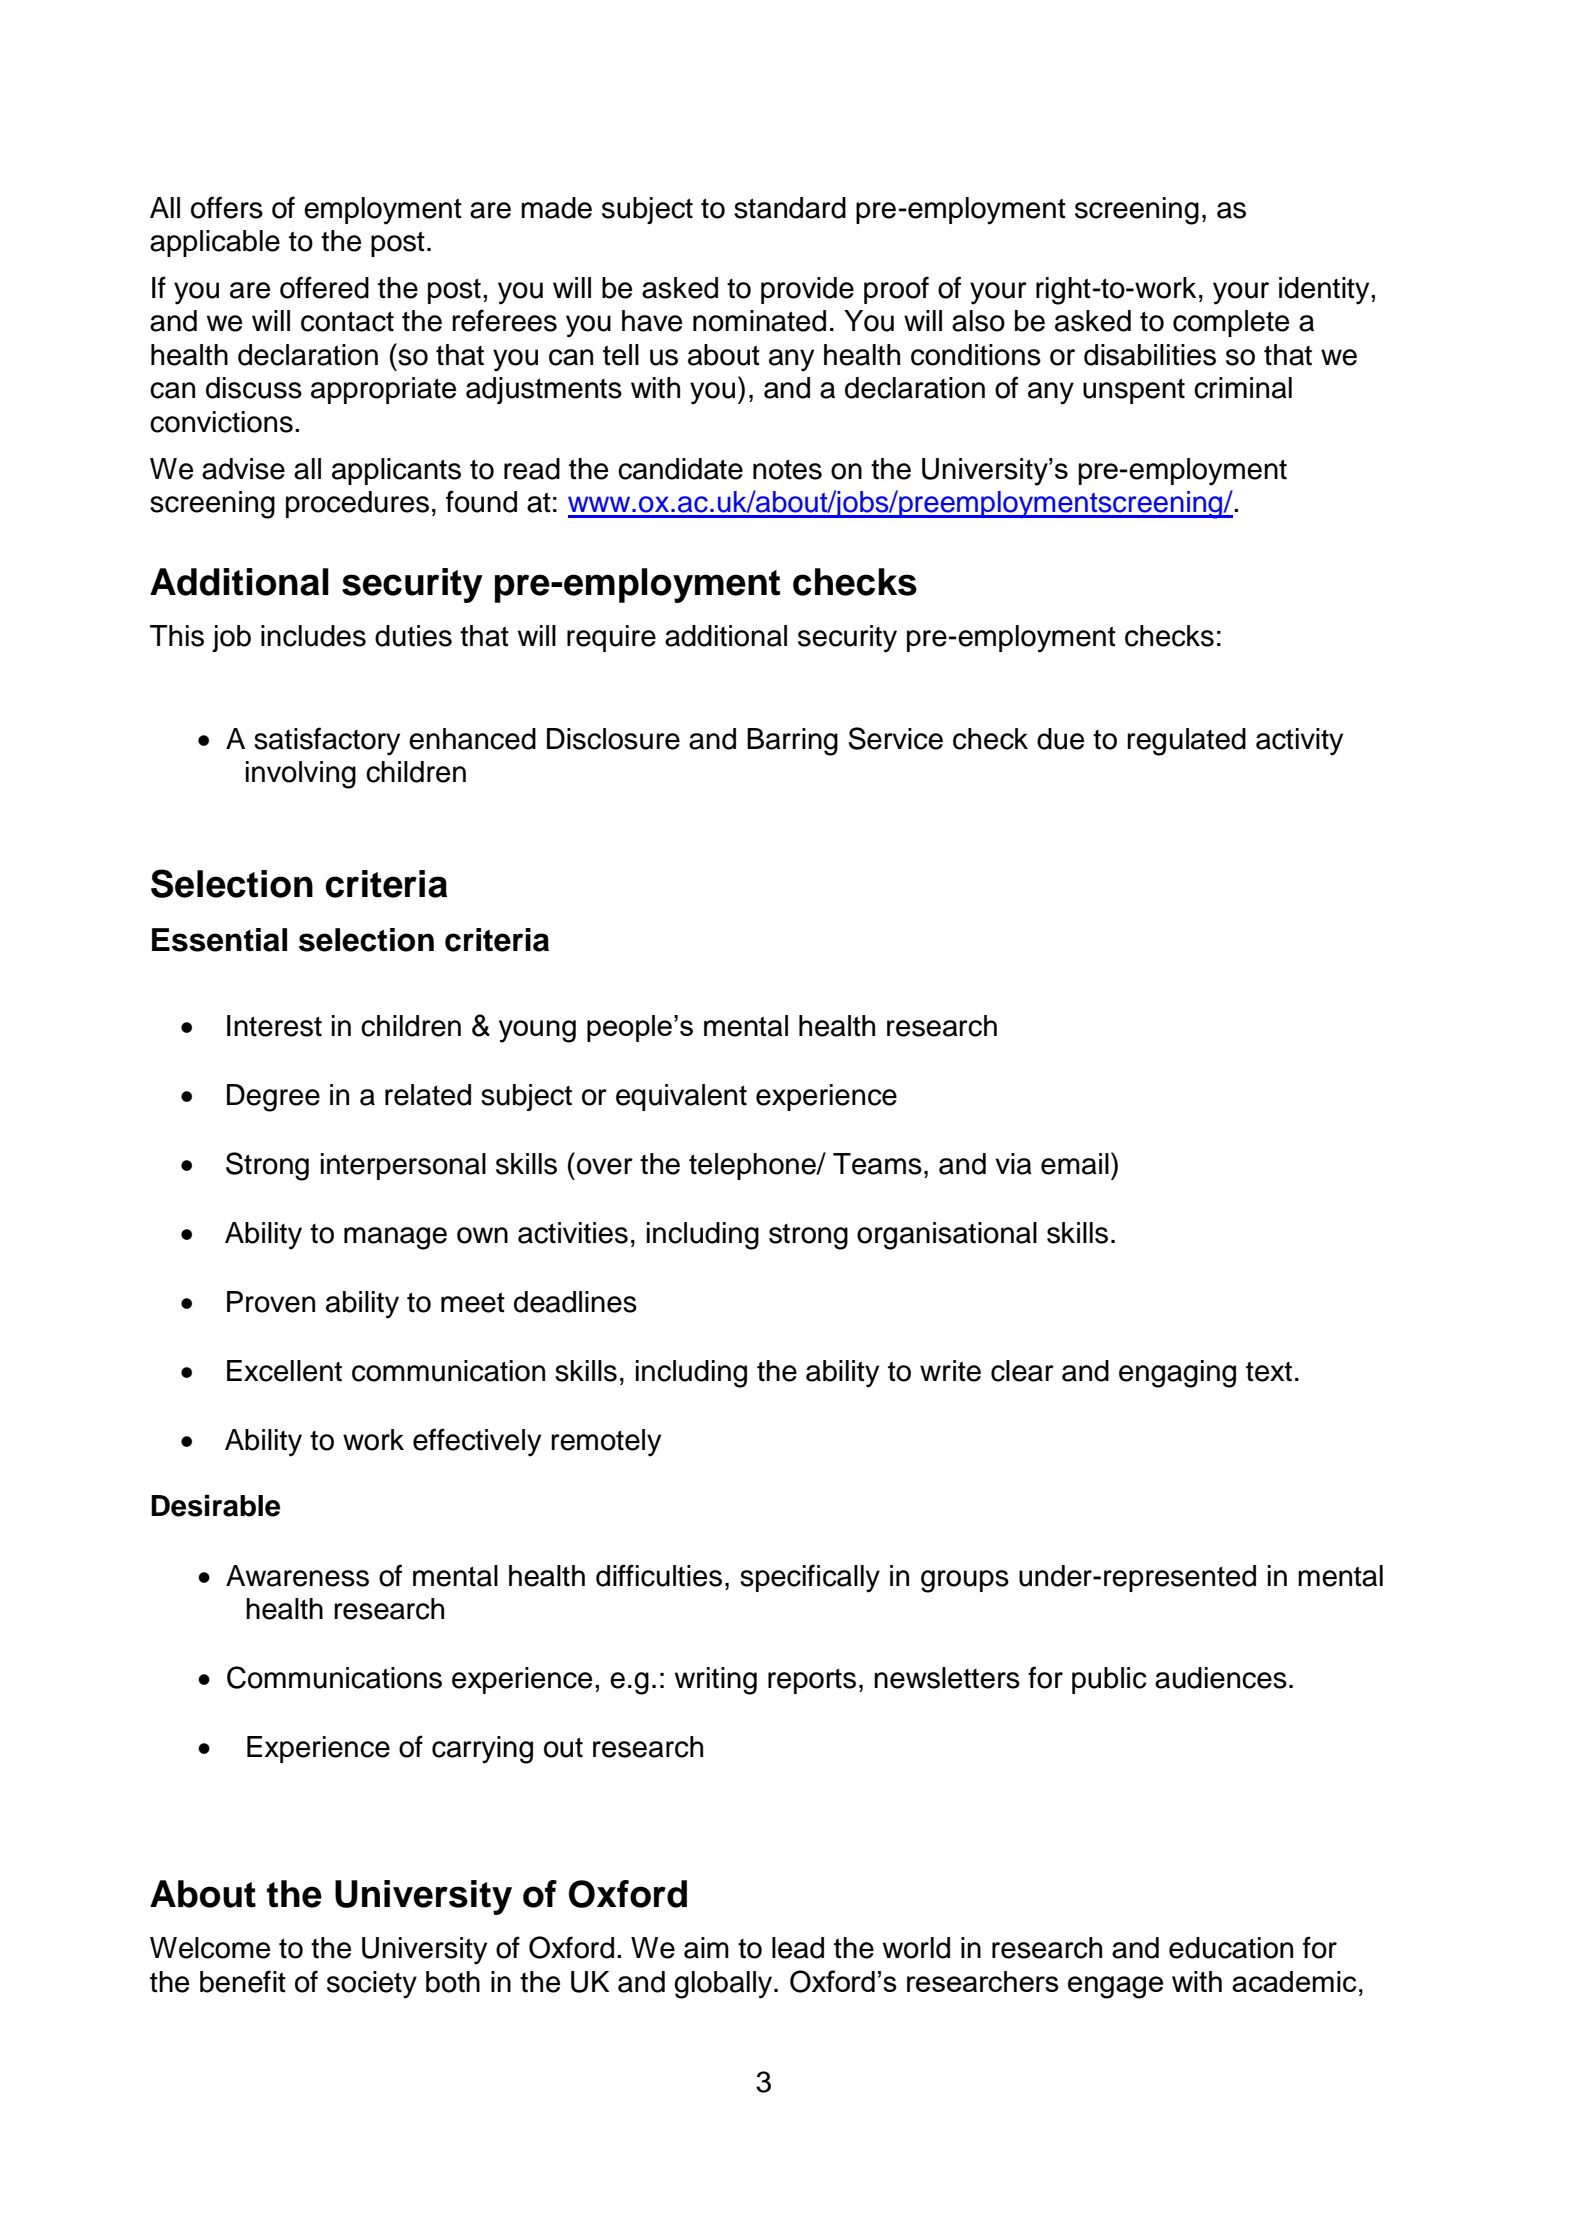 Image resolution: width=1575 pixels, height=2227 pixels. I want to click on Excellent, so click(284, 1371).
